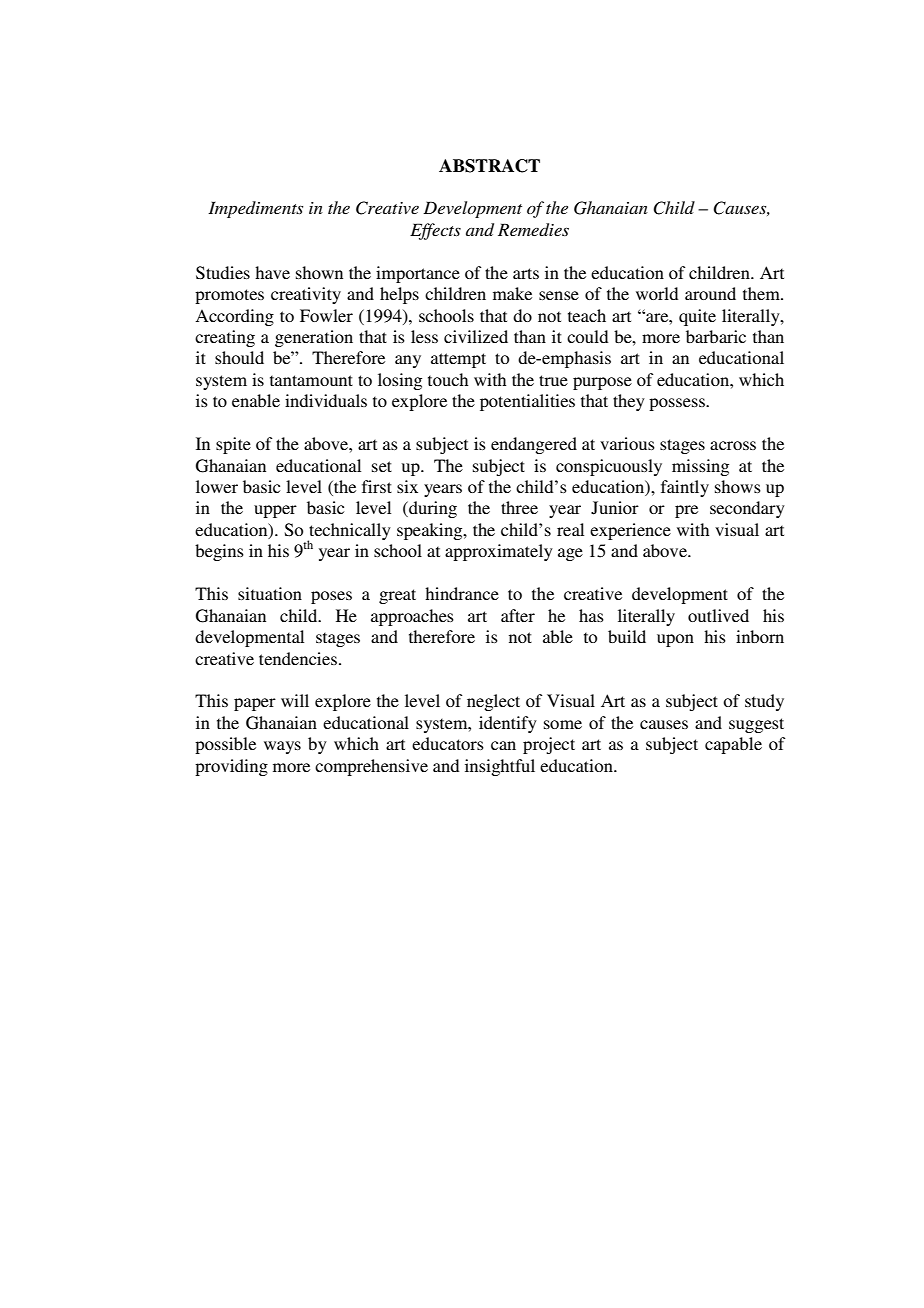 This screenshot has width=924, height=1308. I want to click on can, so click(503, 745).
